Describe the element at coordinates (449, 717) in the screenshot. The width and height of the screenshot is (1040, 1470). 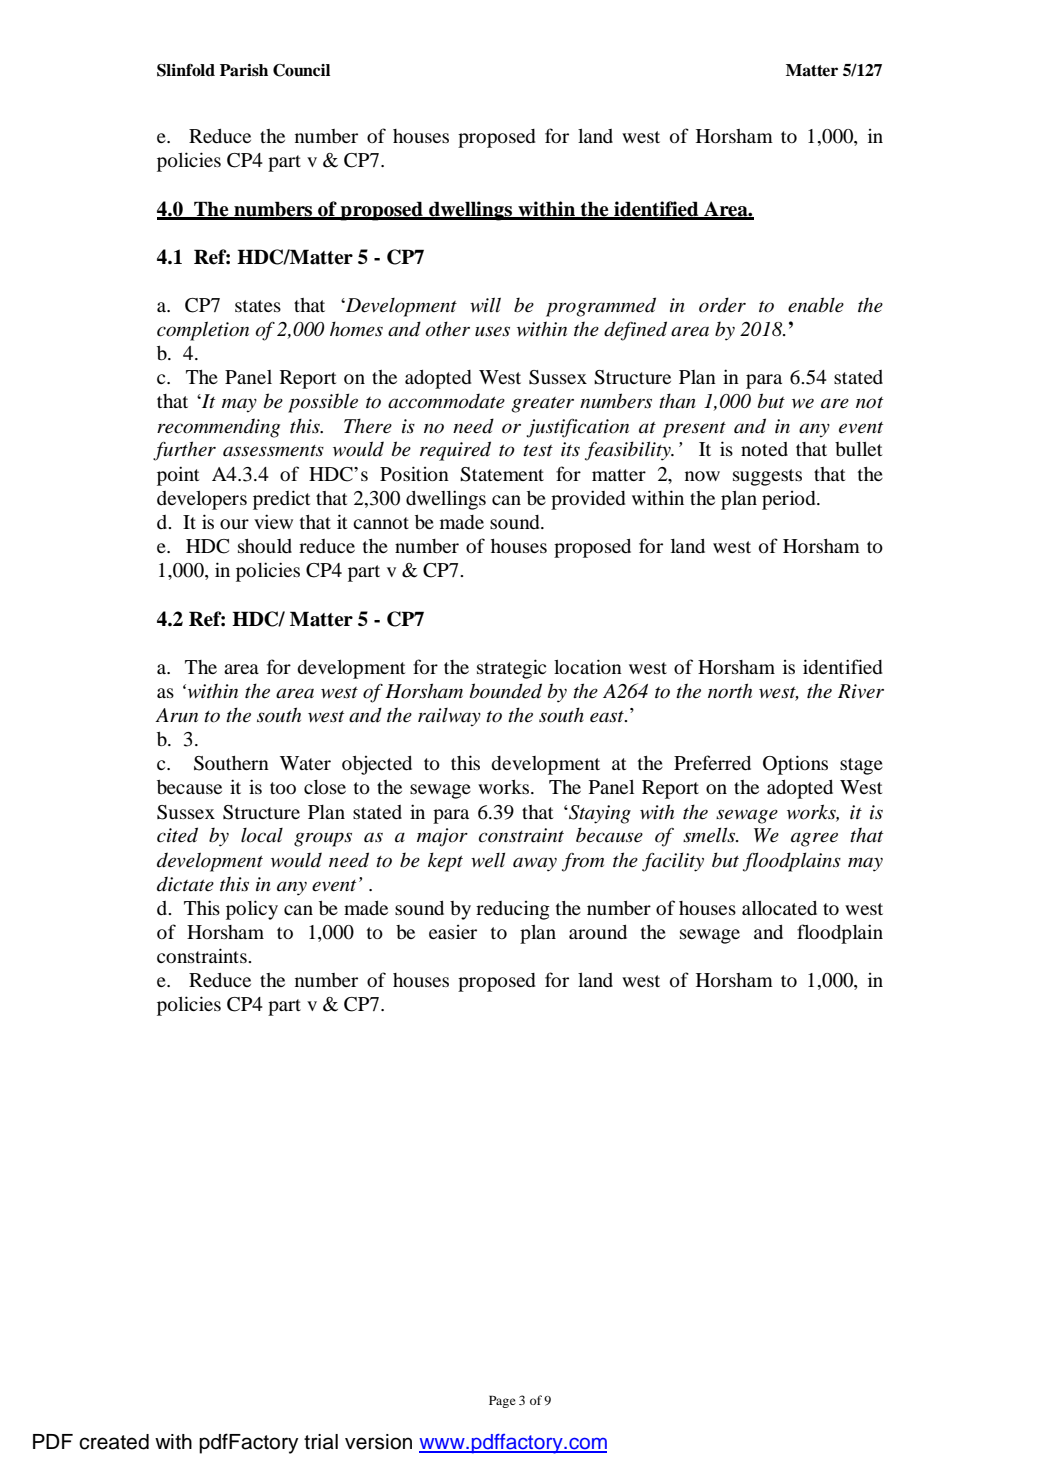
I see `railway` at that location.
